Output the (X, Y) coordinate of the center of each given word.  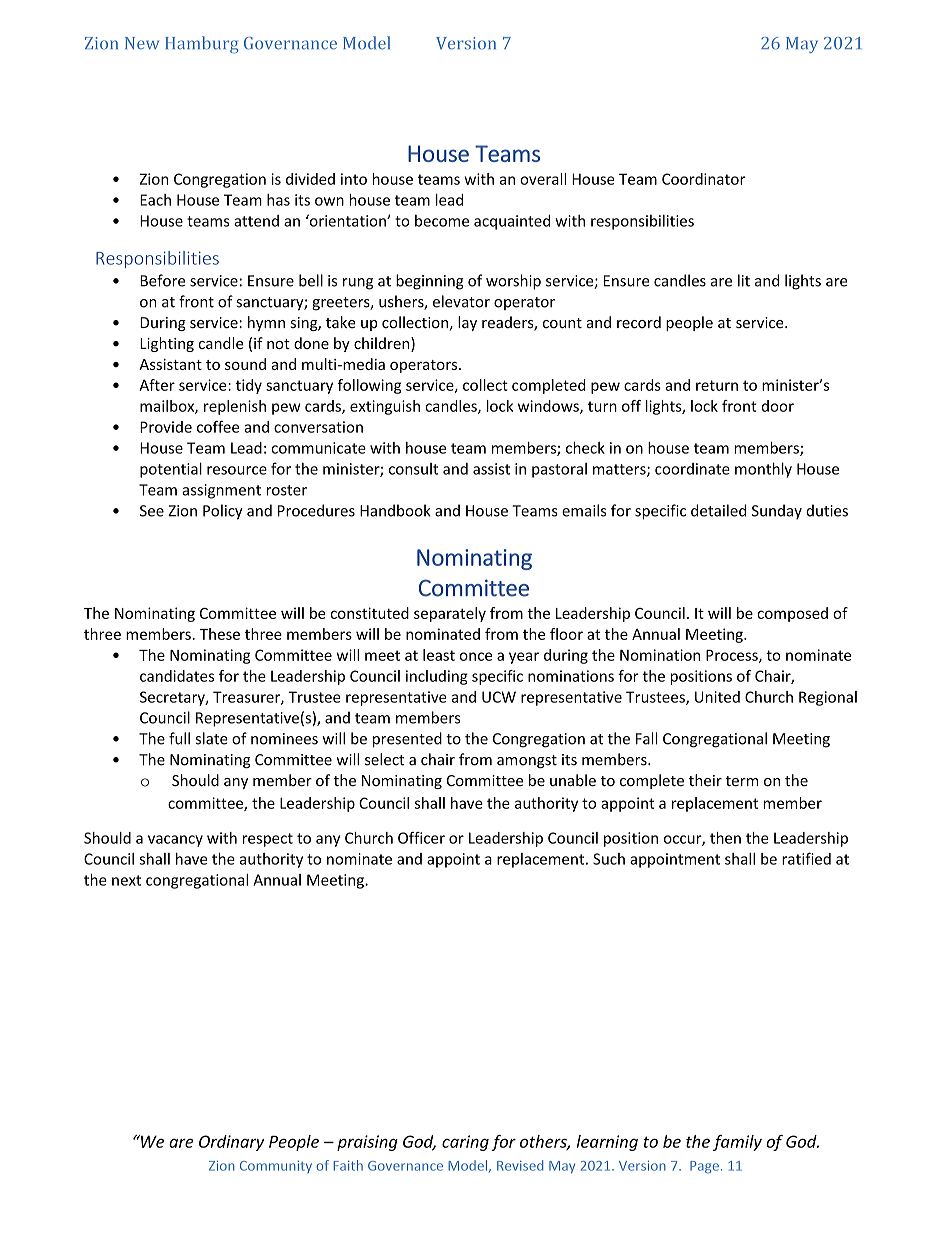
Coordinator (703, 179)
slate (212, 738)
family (737, 1143)
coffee (218, 427)
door (778, 406)
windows (549, 407)
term (742, 781)
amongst (527, 761)
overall (543, 179)
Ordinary (231, 1143)
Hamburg (201, 44)
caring (465, 1143)
